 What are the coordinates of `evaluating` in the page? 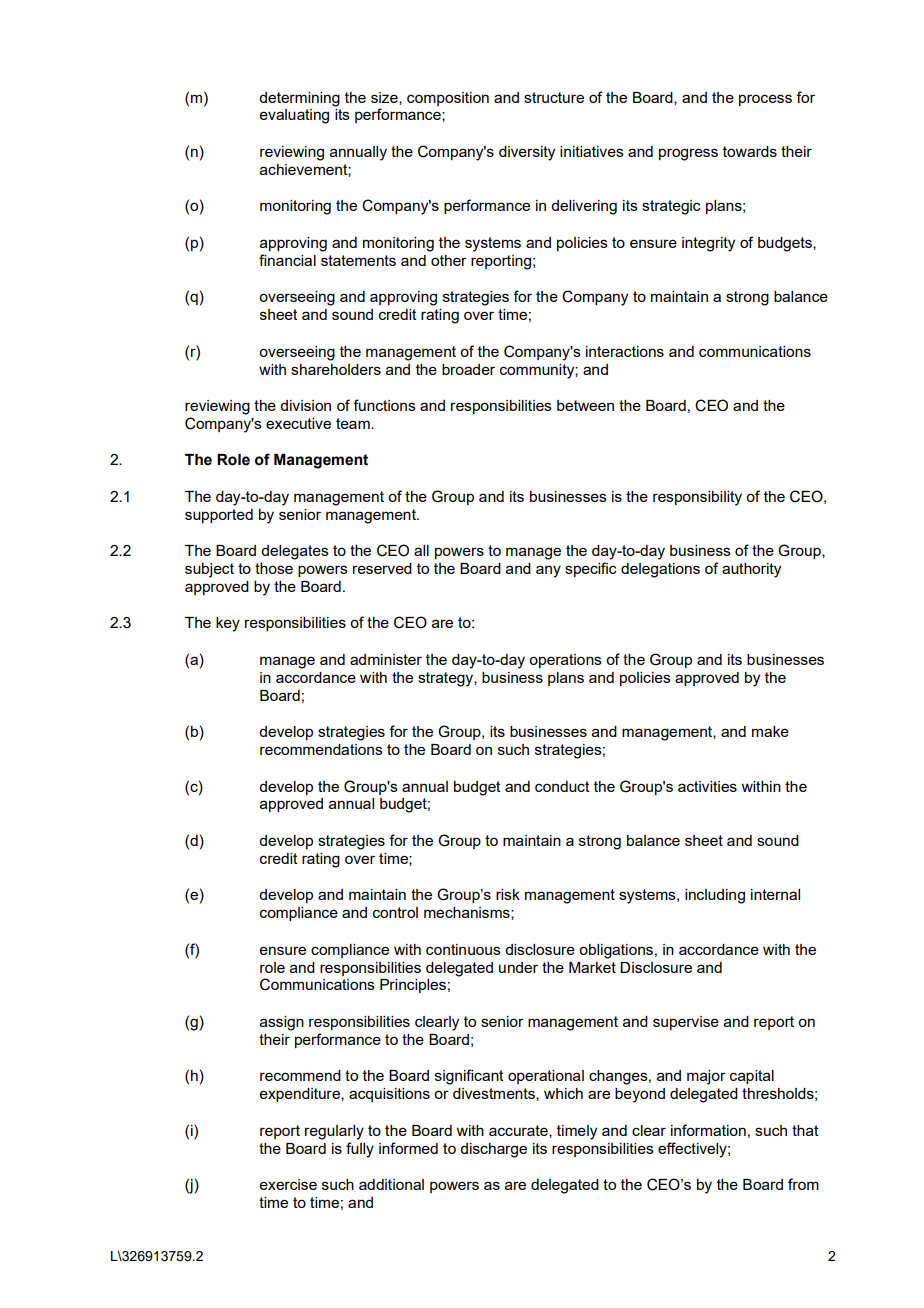 It's located at (294, 116).
